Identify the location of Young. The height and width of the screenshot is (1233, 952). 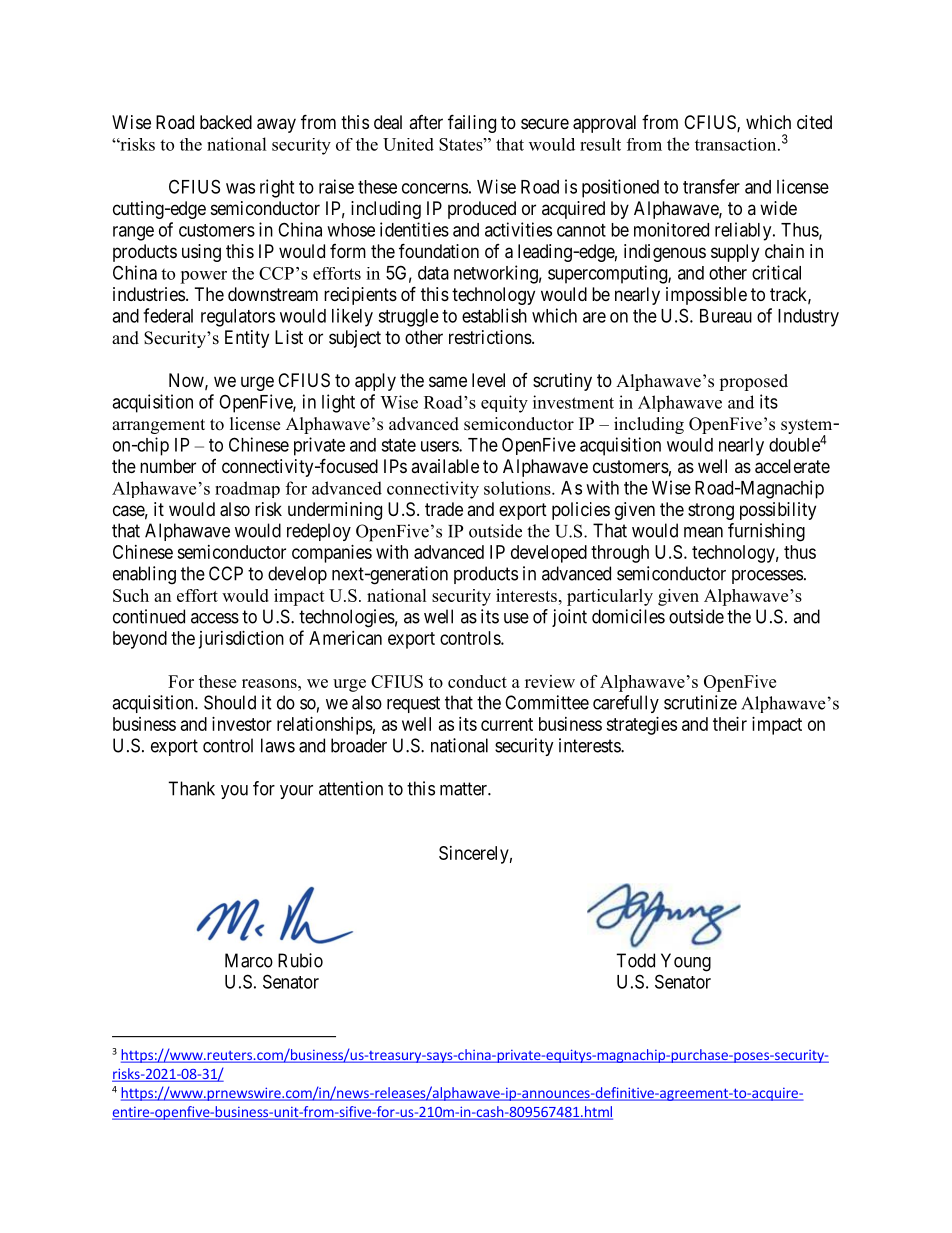
(686, 962).
